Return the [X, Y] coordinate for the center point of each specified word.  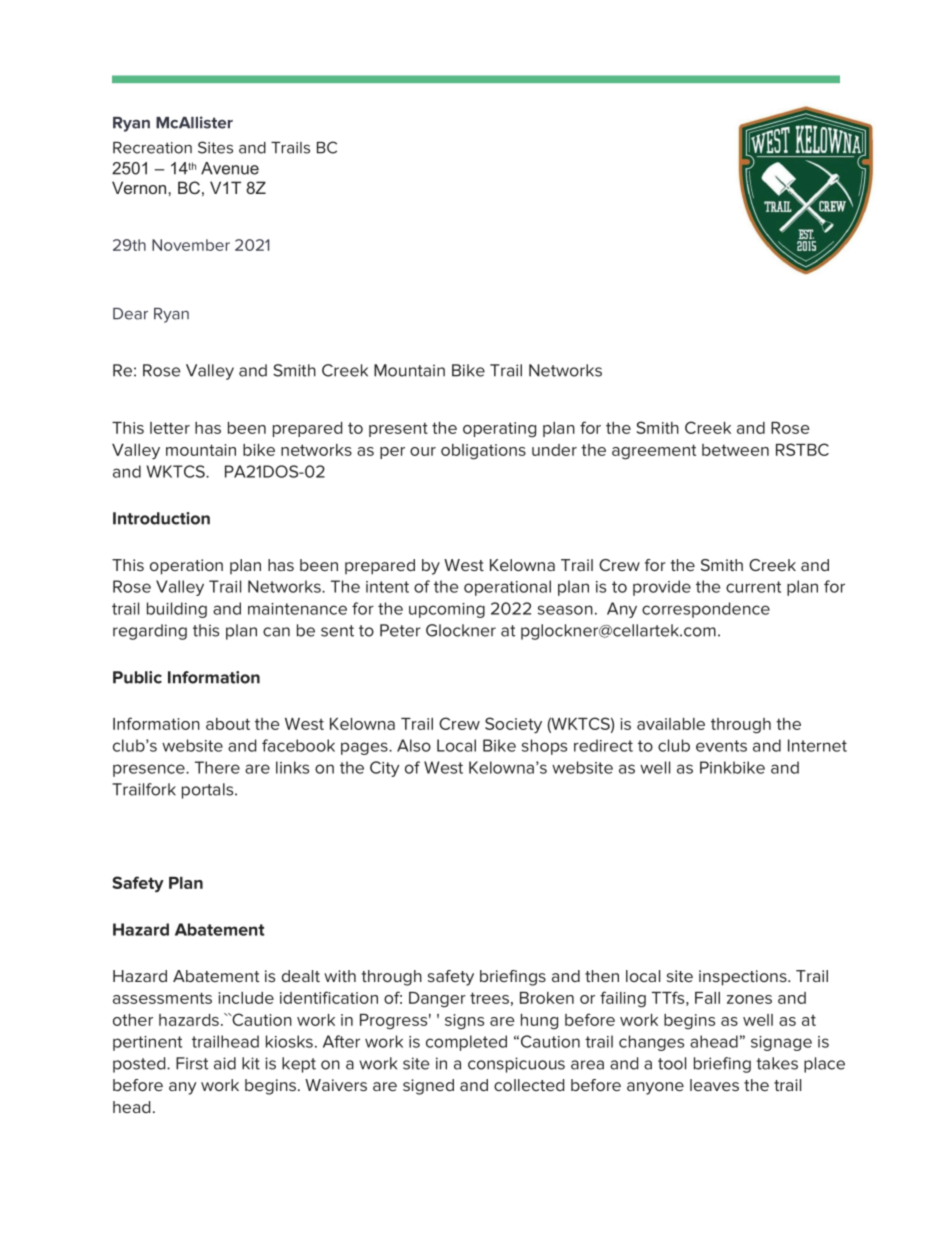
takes [777, 1063]
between [735, 450]
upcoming [447, 610]
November [191, 245]
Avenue [230, 168]
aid [225, 1063]
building [177, 610]
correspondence [706, 610]
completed [466, 1043]
